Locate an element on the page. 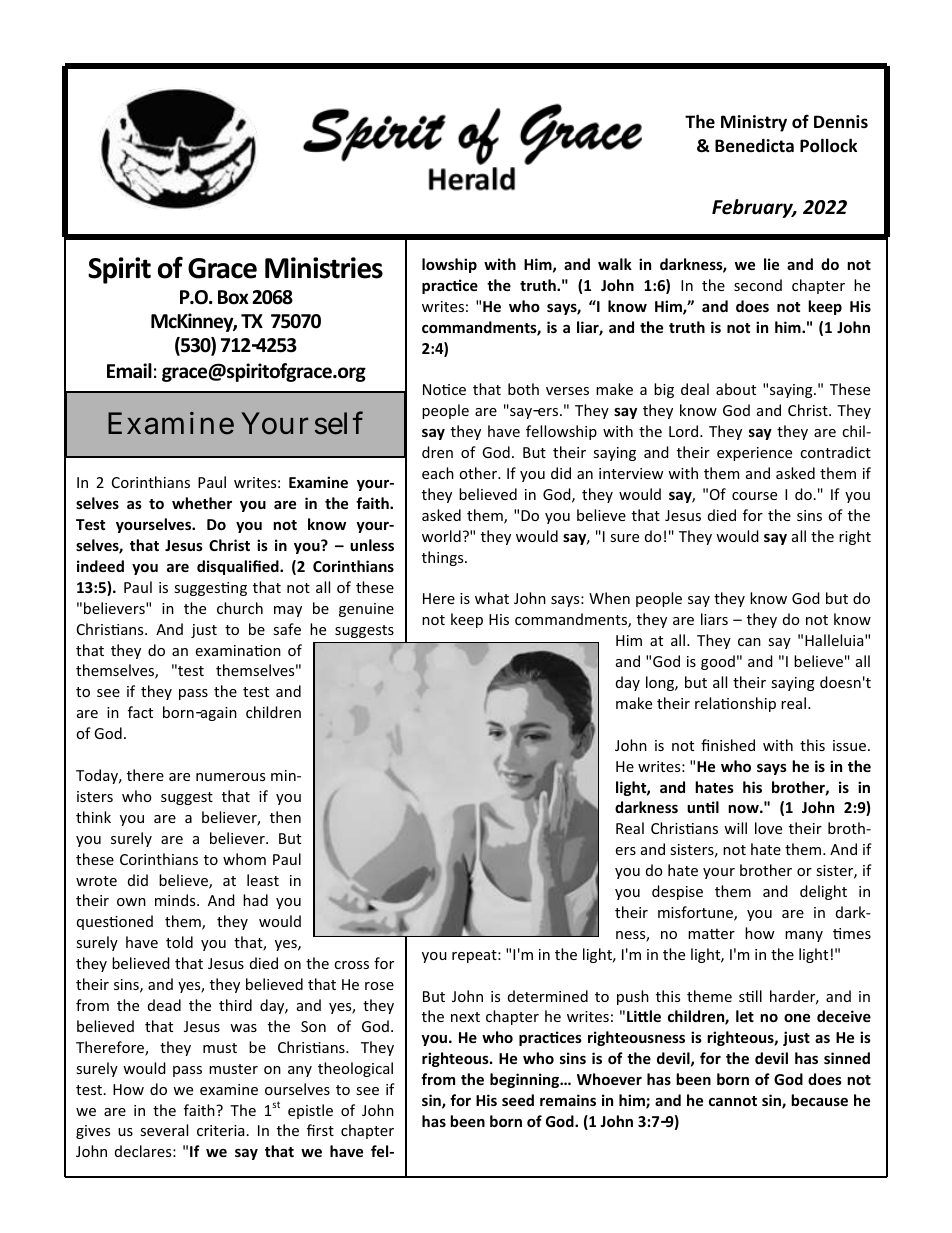  several is located at coordinates (164, 1130).
